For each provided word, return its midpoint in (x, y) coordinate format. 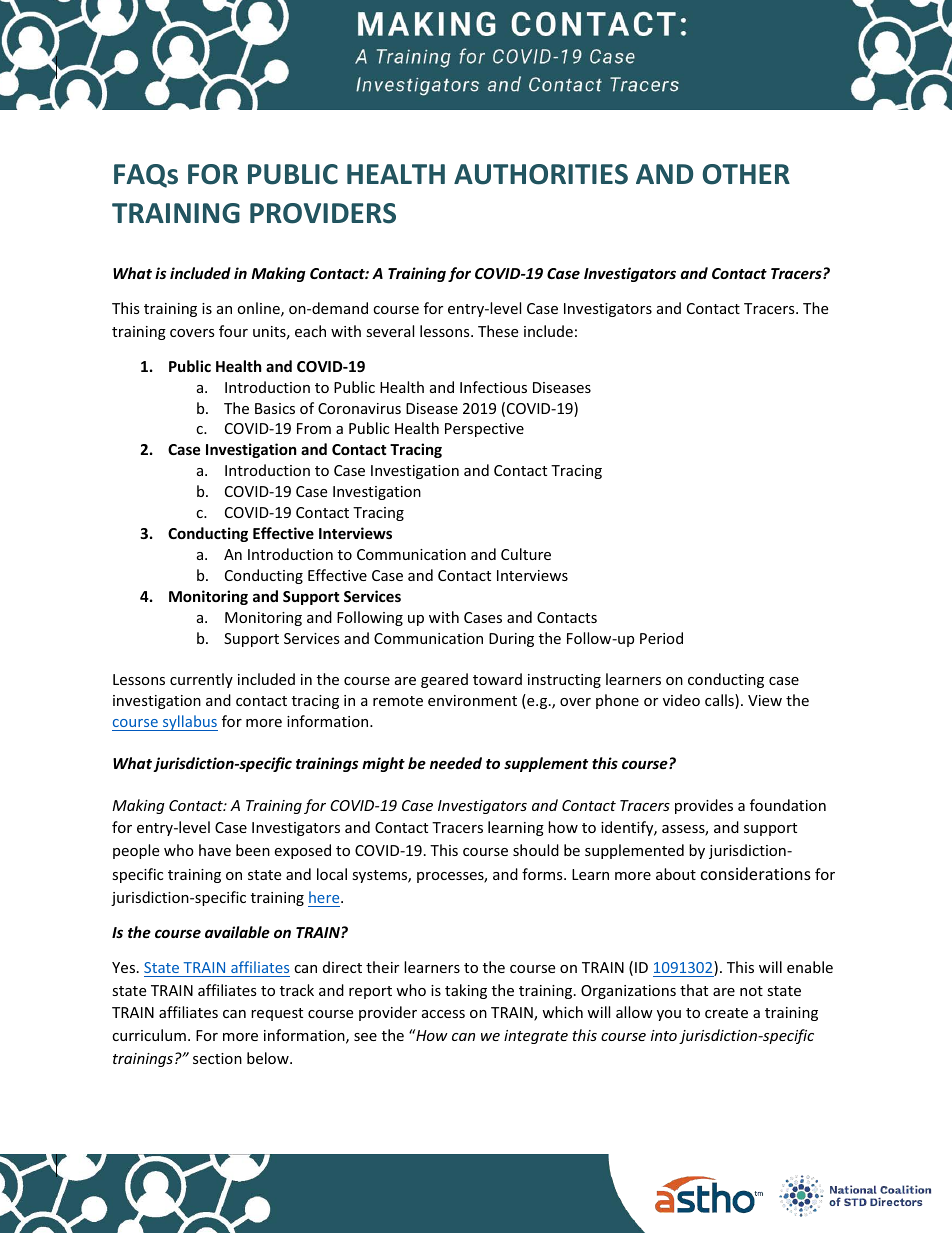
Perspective (484, 430)
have (215, 850)
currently (201, 680)
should (536, 850)
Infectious (493, 387)
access (443, 1014)
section (217, 1058)
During (511, 640)
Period (661, 638)
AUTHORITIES (541, 174)
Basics (275, 408)
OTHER (746, 174)
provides (704, 806)
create (726, 1013)
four (233, 331)
